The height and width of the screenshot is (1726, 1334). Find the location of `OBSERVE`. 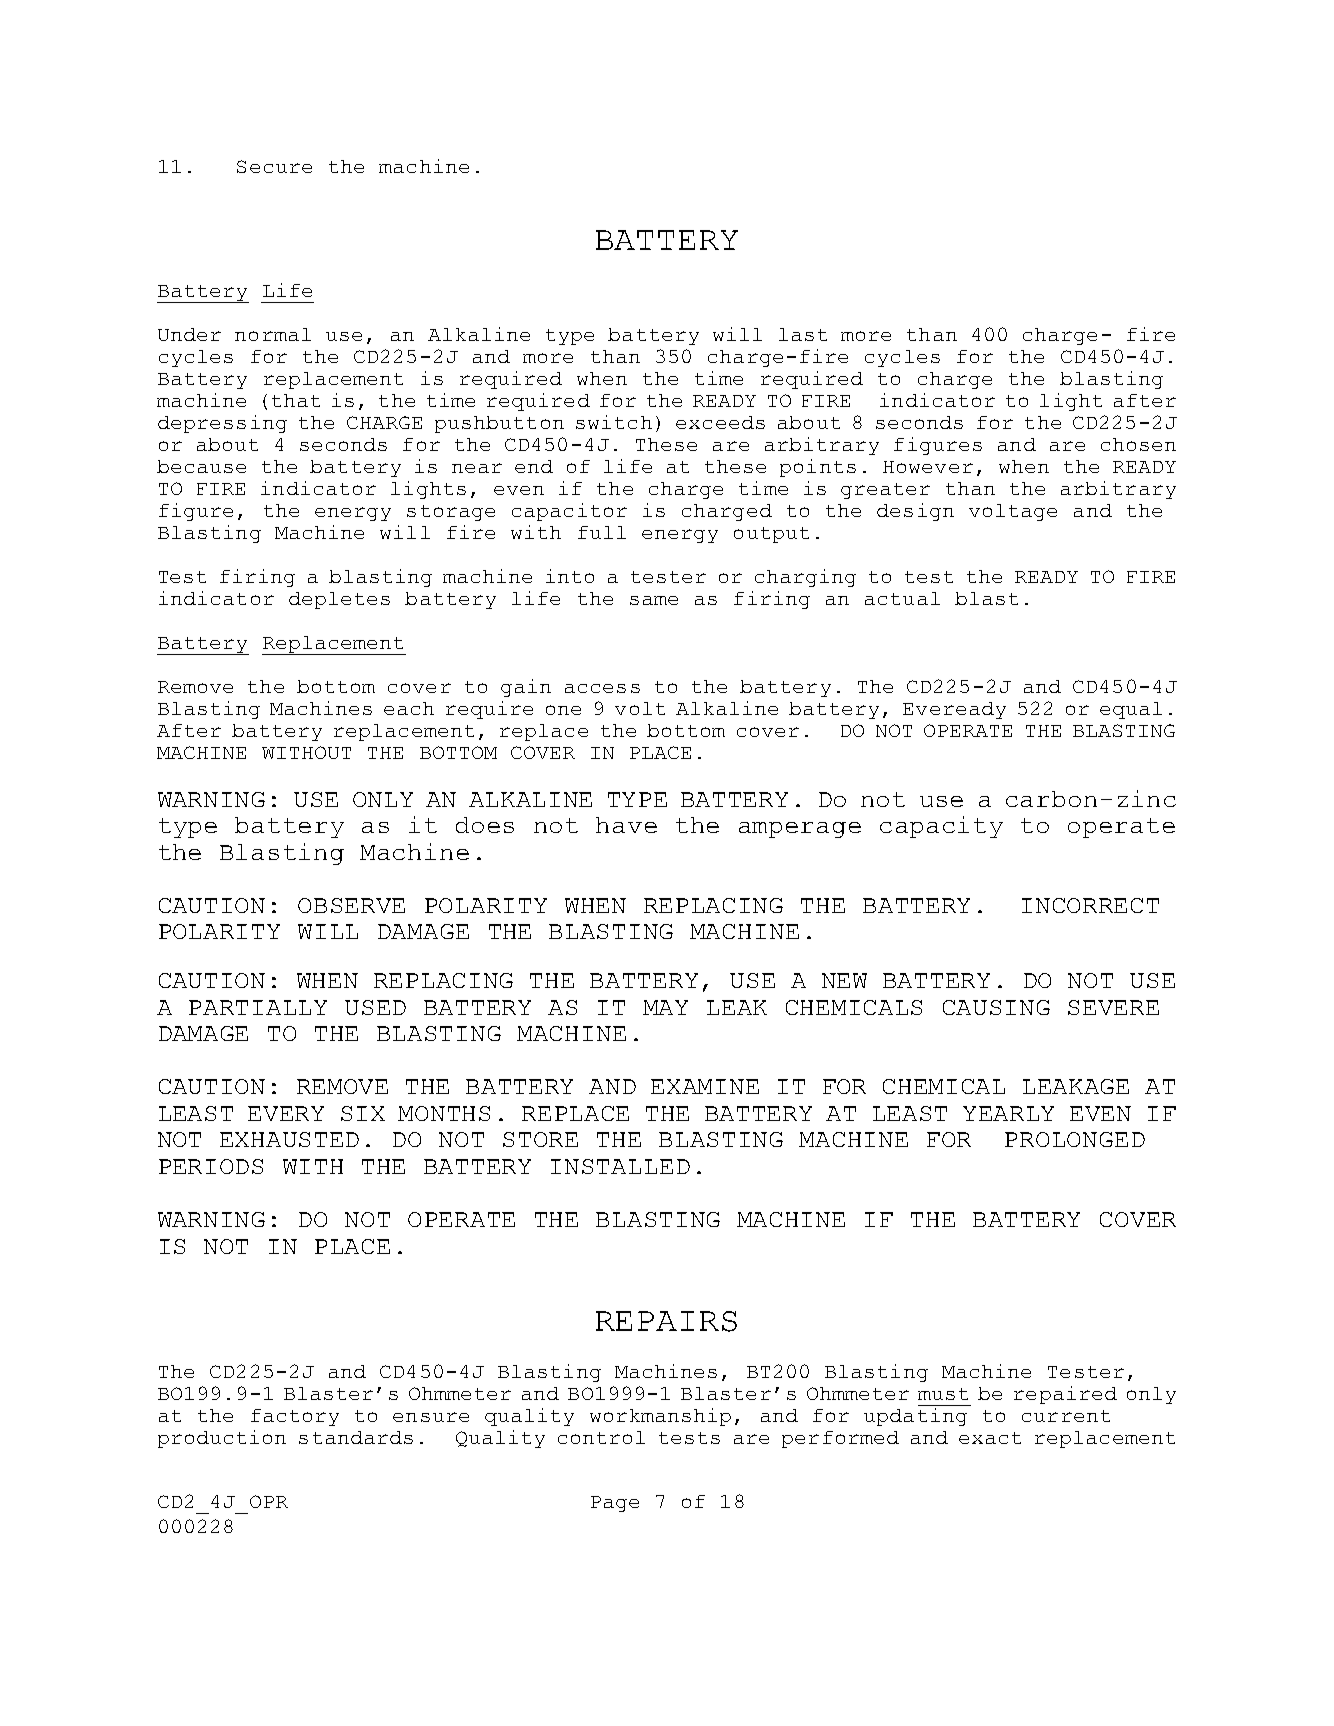

OBSERVE is located at coordinates (351, 905).
